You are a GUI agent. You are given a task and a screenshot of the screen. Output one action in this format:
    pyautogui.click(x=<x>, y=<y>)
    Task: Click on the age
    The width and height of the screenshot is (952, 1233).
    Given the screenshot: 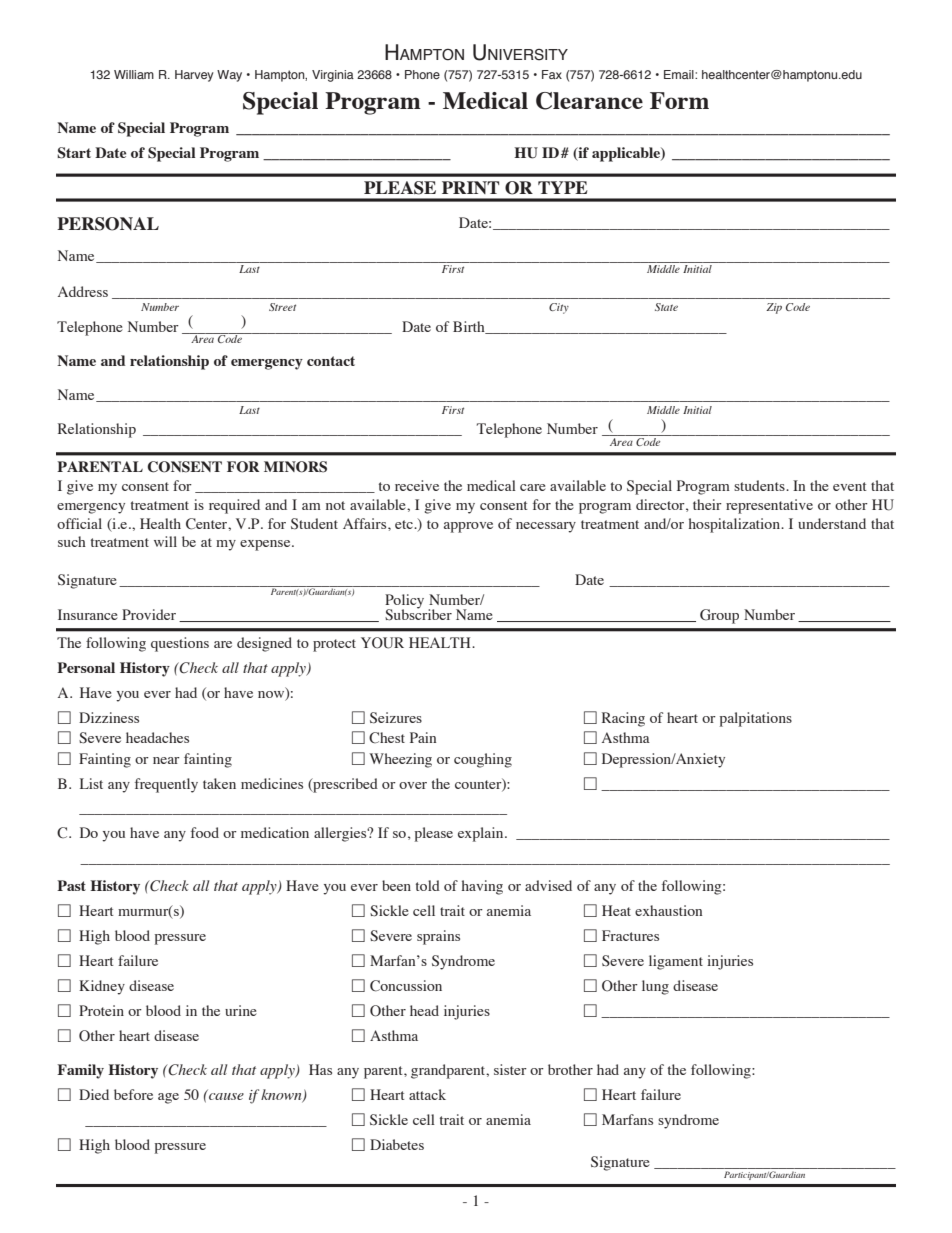 What is the action you would take?
    pyautogui.click(x=168, y=1098)
